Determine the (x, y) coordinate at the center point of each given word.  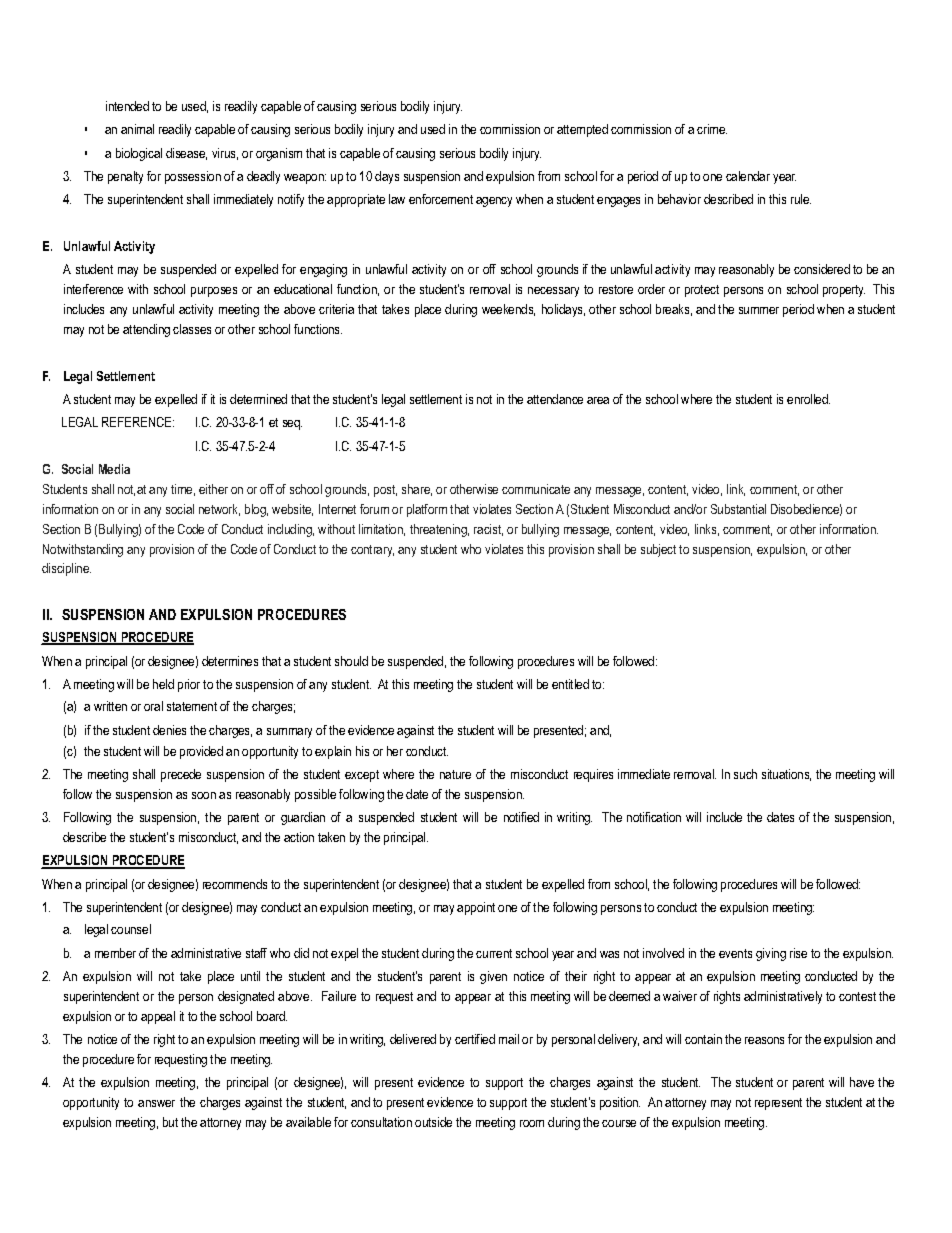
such (745, 774)
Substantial (738, 509)
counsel (131, 929)
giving (771, 954)
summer (759, 310)
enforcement (441, 199)
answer (156, 1103)
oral (153, 706)
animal (137, 129)
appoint (476, 908)
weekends (508, 310)
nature (455, 774)
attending (146, 330)
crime (712, 129)
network (219, 510)
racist (488, 530)
